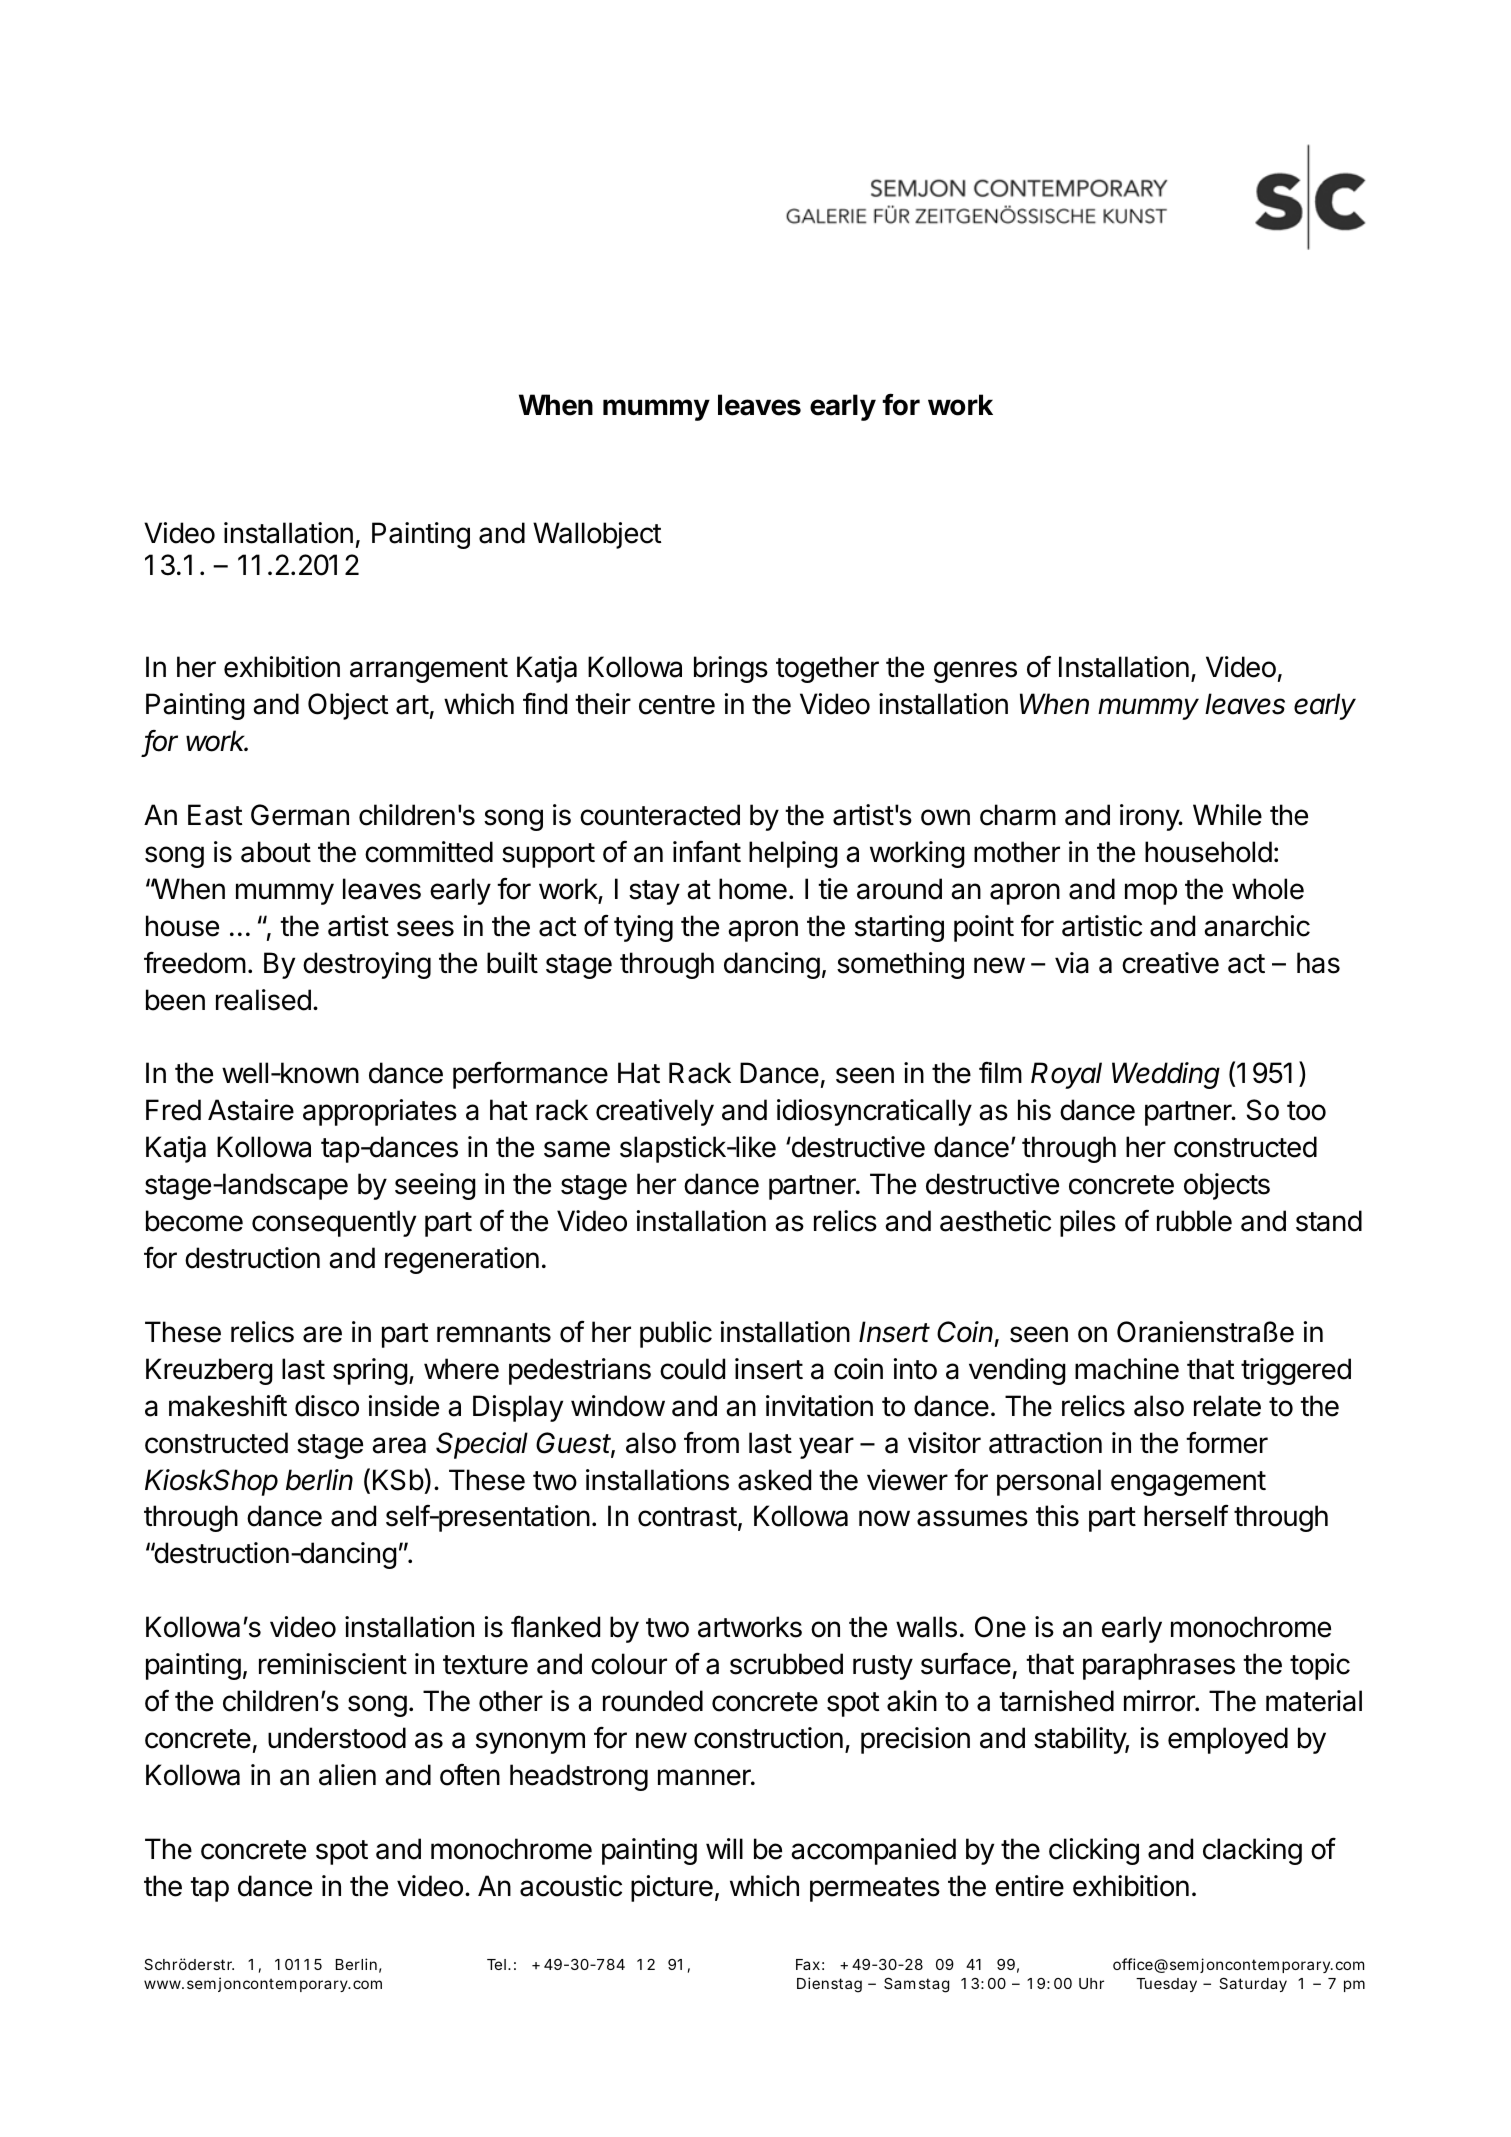  What do you see at coordinates (1227, 815) in the image?
I see `While` at bounding box center [1227, 815].
